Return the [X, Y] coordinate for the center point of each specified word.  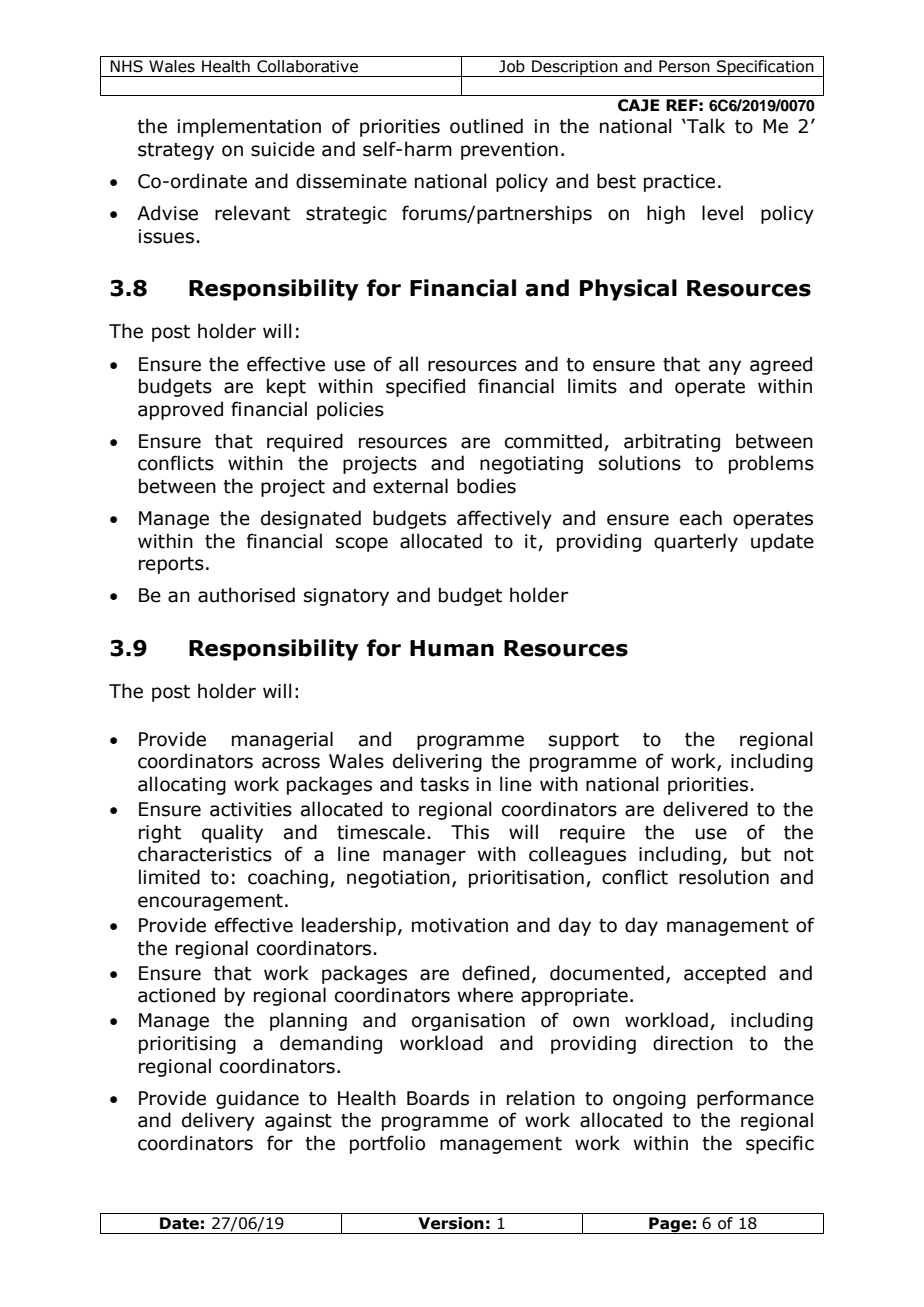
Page [670, 1225]
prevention [509, 151]
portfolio [387, 1144]
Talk [705, 126]
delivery [218, 1121]
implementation [249, 127]
